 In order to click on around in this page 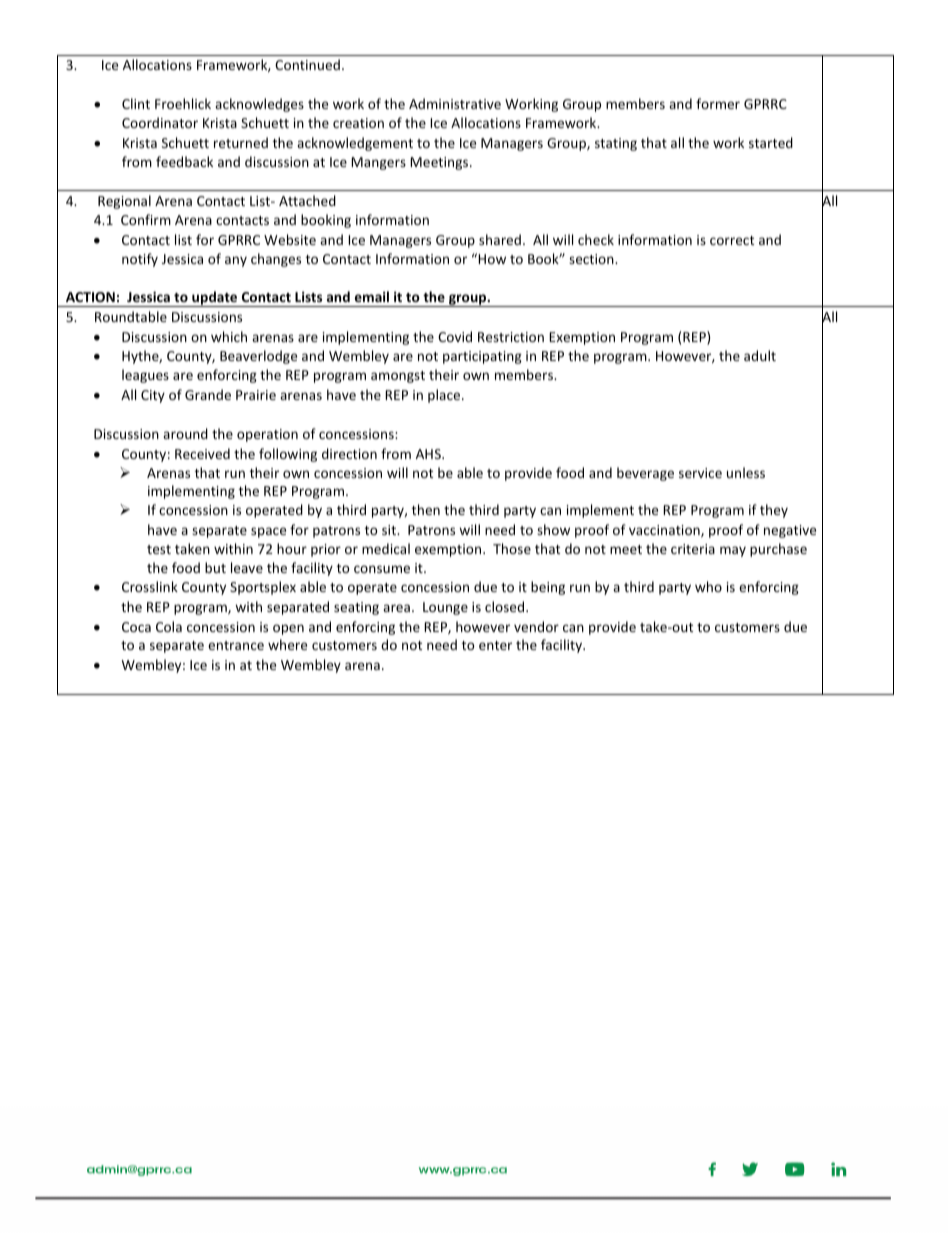, I will do `click(185, 433)`.
